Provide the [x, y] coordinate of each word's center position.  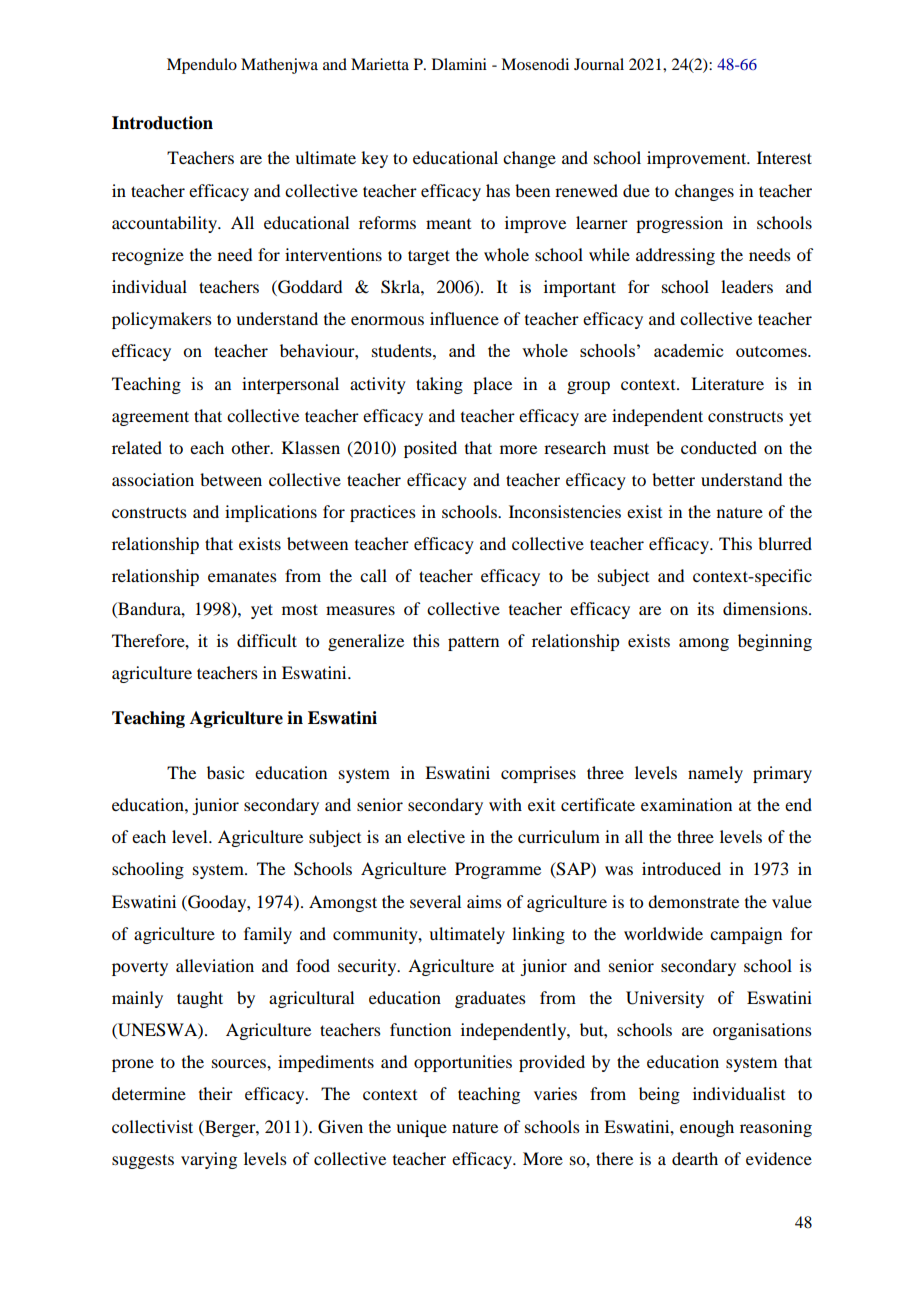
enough [707, 1128]
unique [421, 1128]
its [705, 608]
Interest [784, 157]
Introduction [162, 123]
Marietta [380, 64]
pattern [473, 643]
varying [209, 1160]
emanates [242, 576]
